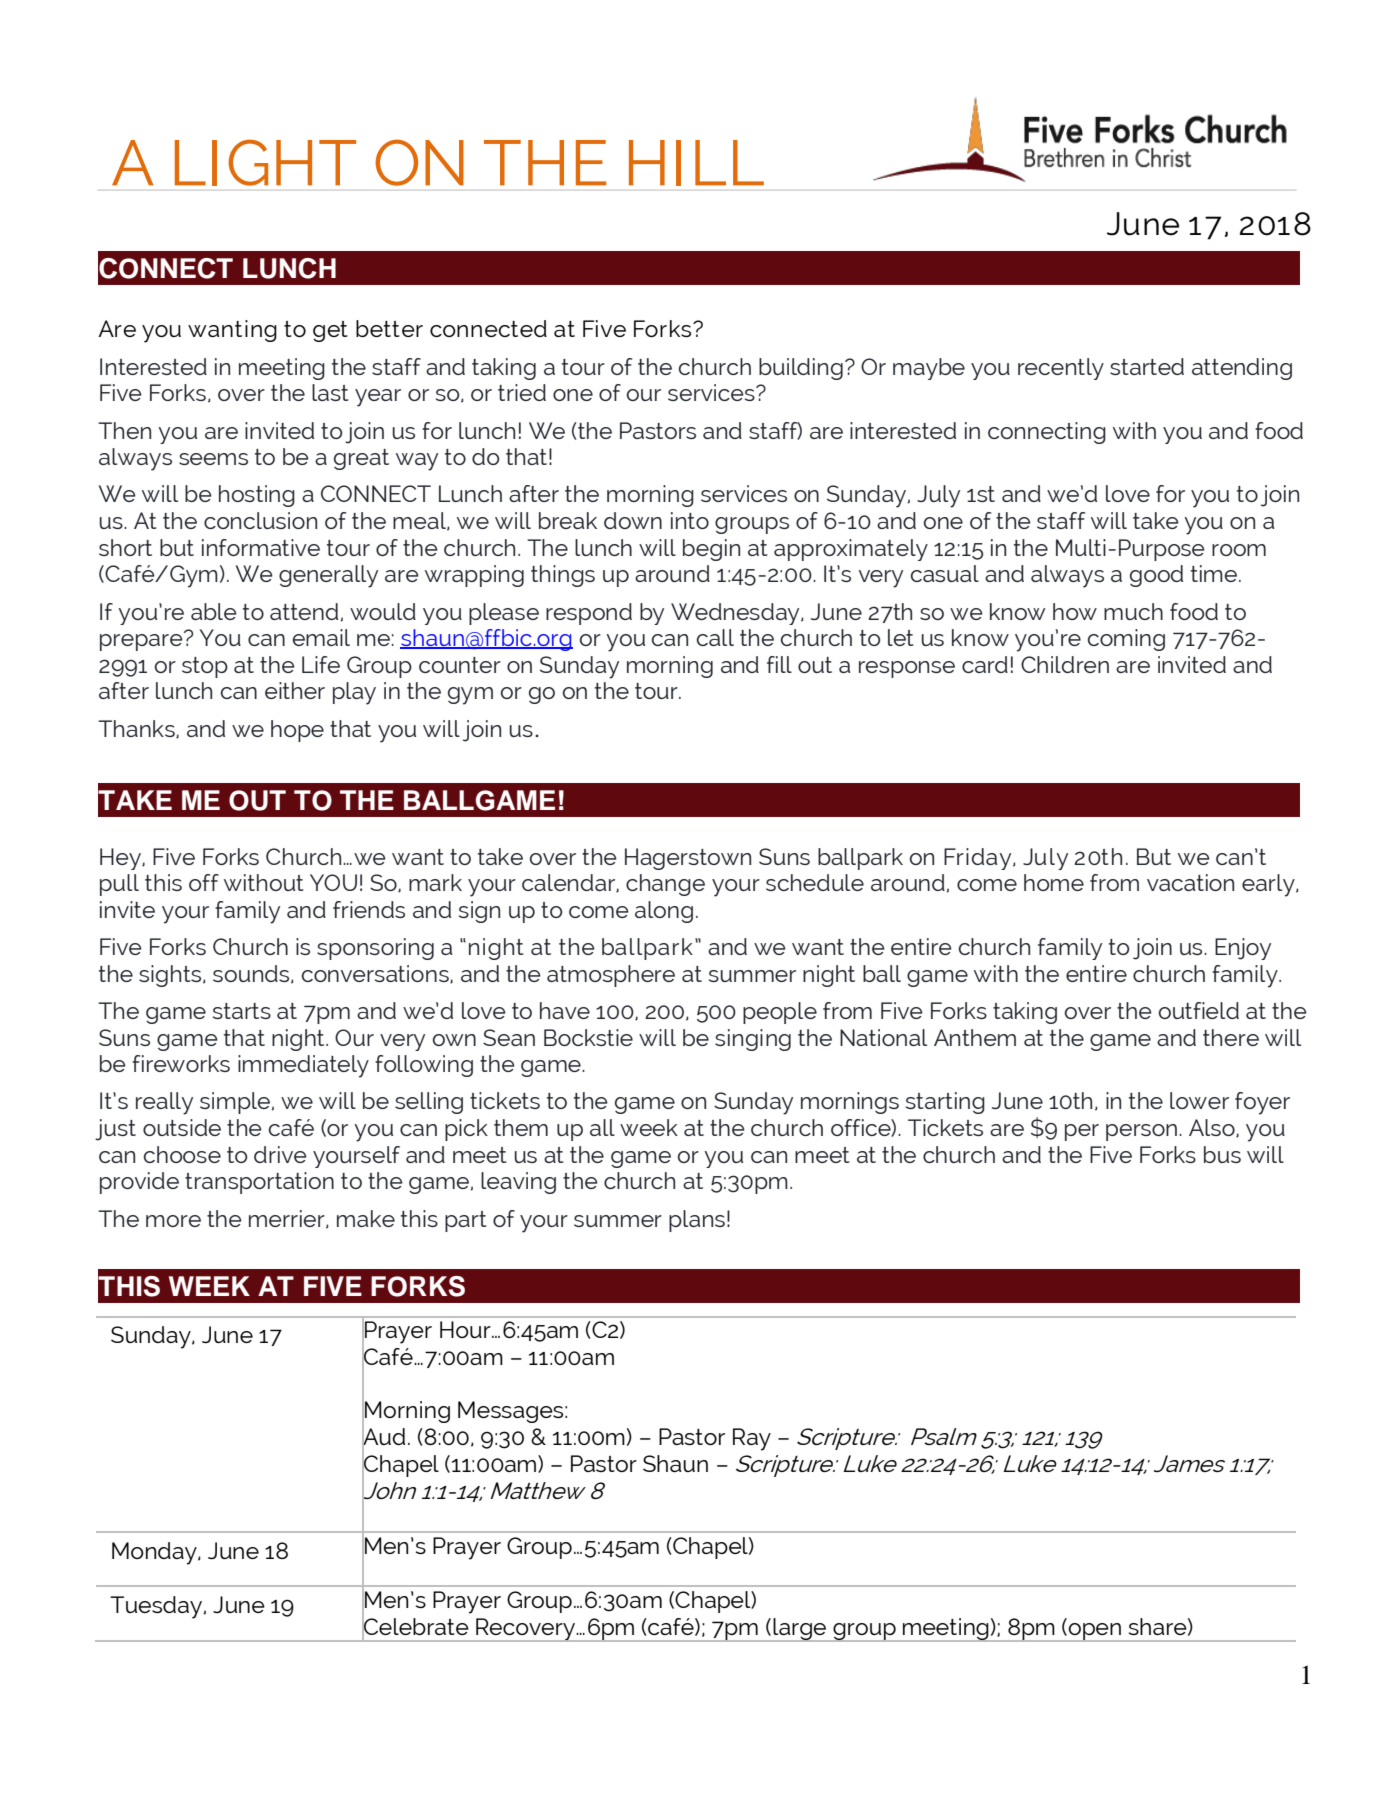 The height and width of the page is (1804, 1394). What do you see at coordinates (280, 1154) in the page?
I see `drive` at bounding box center [280, 1154].
